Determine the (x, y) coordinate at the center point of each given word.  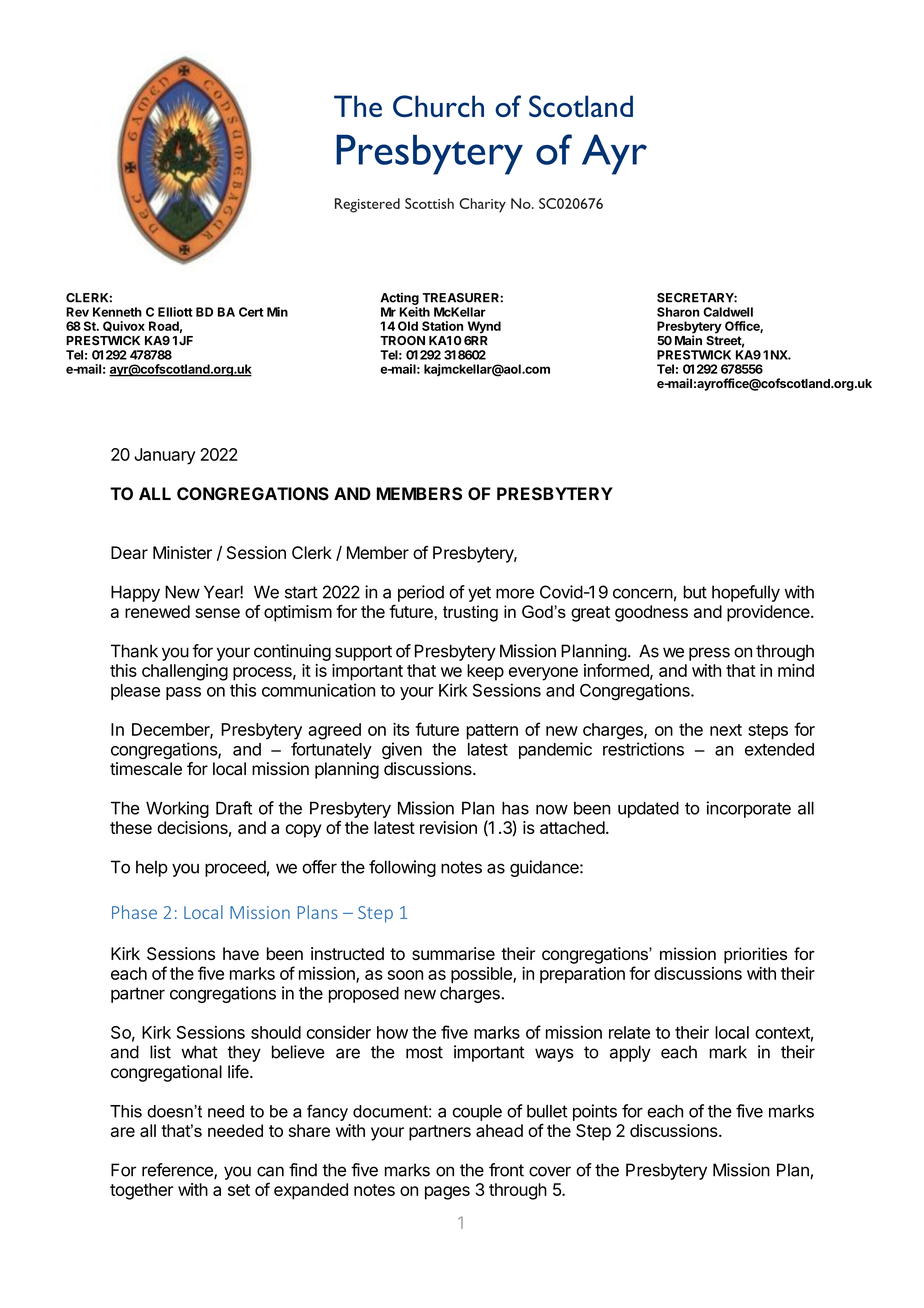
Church (438, 106)
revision (448, 827)
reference (178, 1171)
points (595, 1112)
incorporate (748, 809)
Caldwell (728, 312)
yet (479, 594)
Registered (367, 205)
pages (447, 1193)
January (165, 456)
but (695, 592)
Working (177, 809)
